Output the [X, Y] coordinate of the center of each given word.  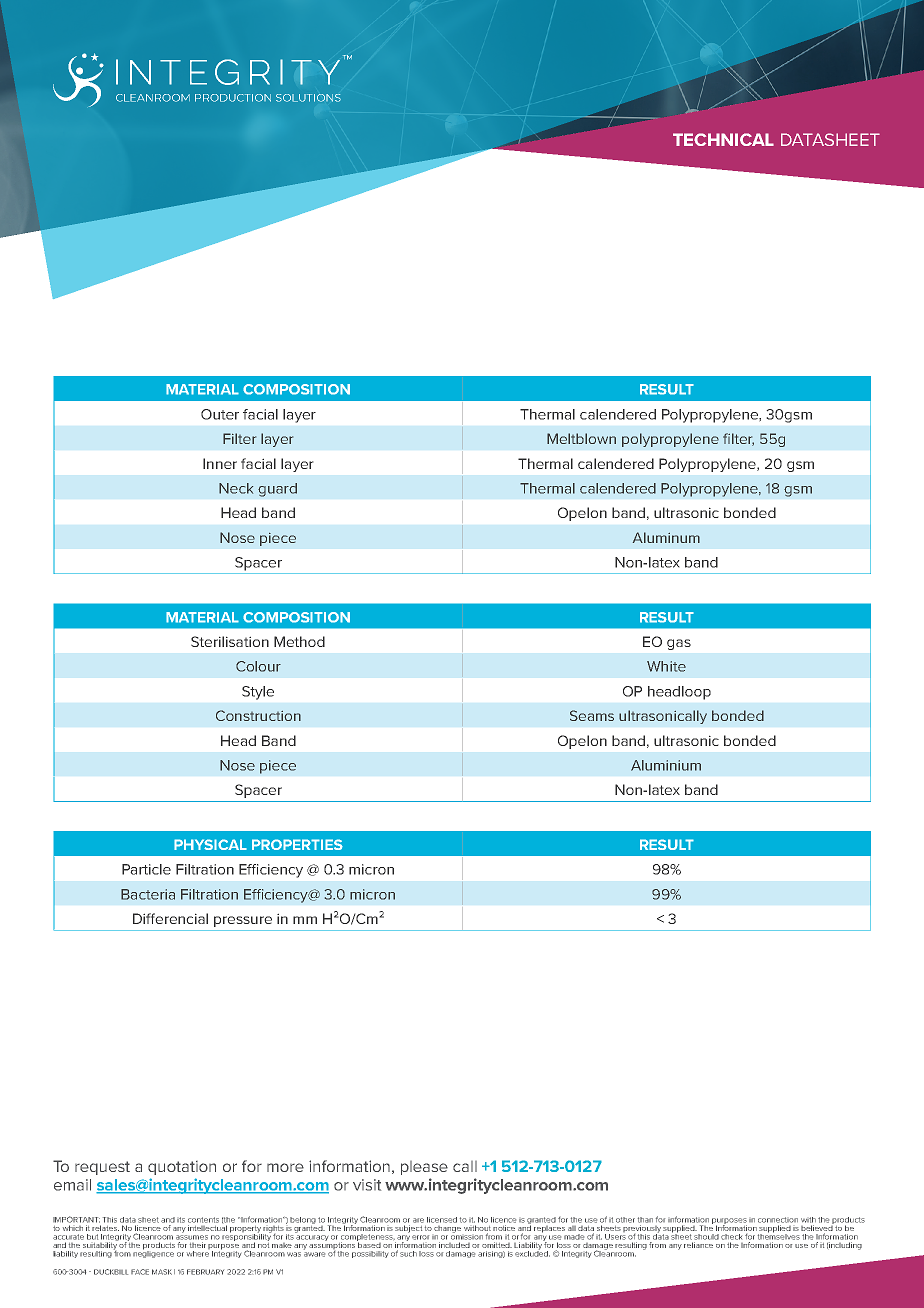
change [448, 1229]
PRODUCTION [233, 98]
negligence [153, 1253]
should [706, 1237]
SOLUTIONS [308, 98]
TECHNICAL [723, 139]
